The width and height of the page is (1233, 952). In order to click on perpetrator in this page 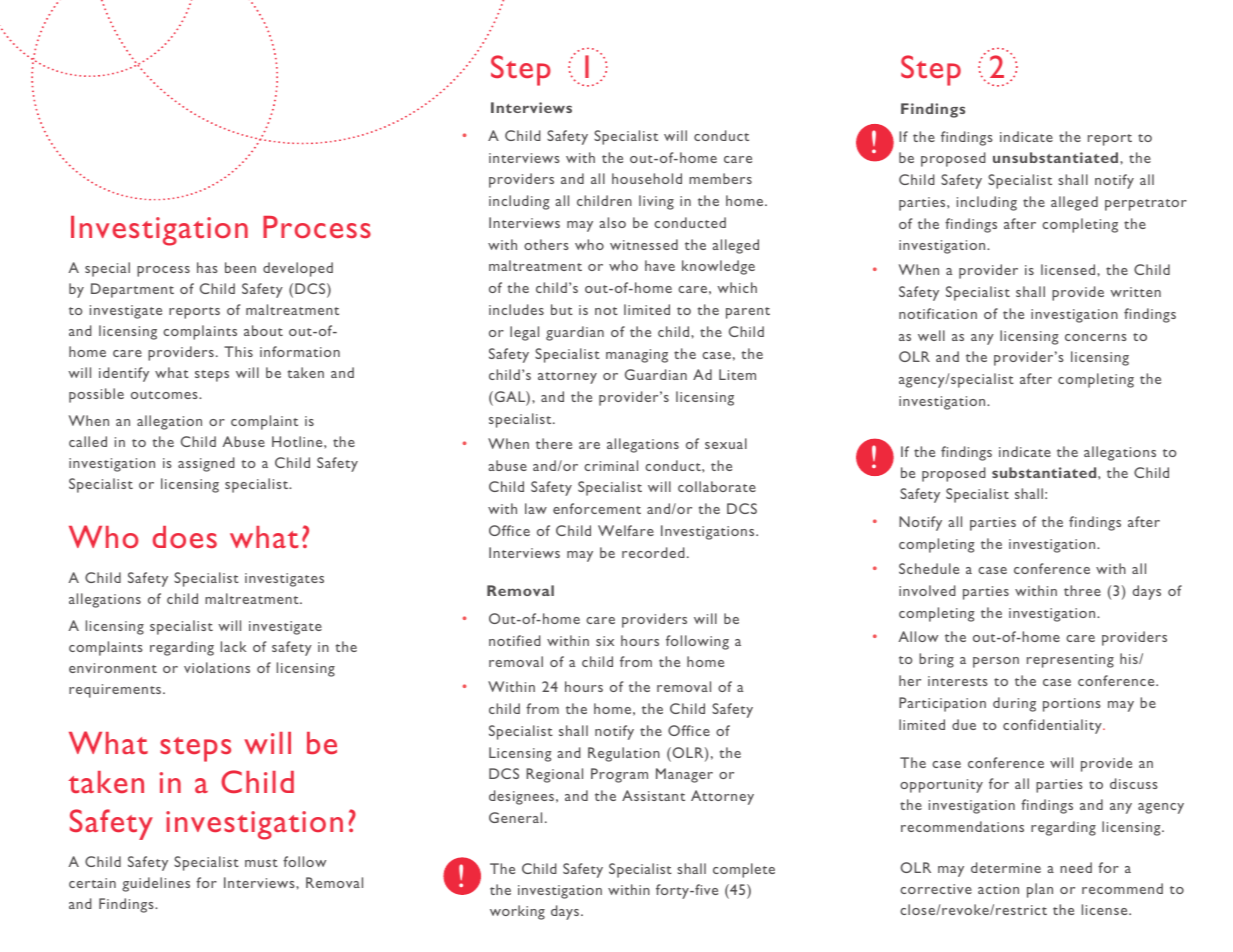, I will do `click(1146, 205)`.
